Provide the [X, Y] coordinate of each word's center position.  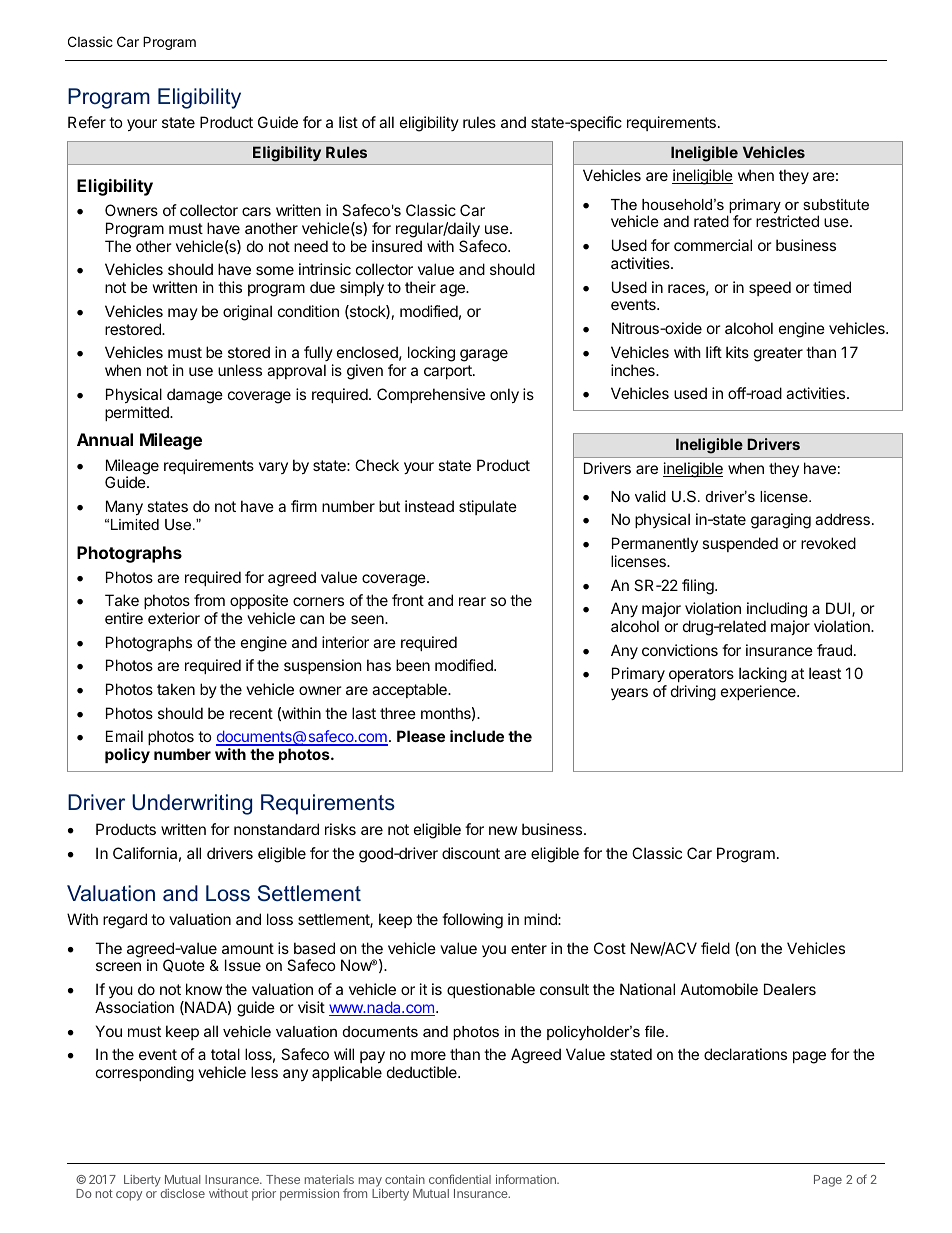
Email [124, 736]
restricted [787, 221]
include [477, 736]
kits [737, 352]
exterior [174, 618]
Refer [87, 122]
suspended [740, 544]
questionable [491, 990]
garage [484, 355]
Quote [184, 965]
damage [195, 396]
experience [759, 692]
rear [472, 601]
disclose [182, 1193]
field [715, 948]
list [348, 122]
